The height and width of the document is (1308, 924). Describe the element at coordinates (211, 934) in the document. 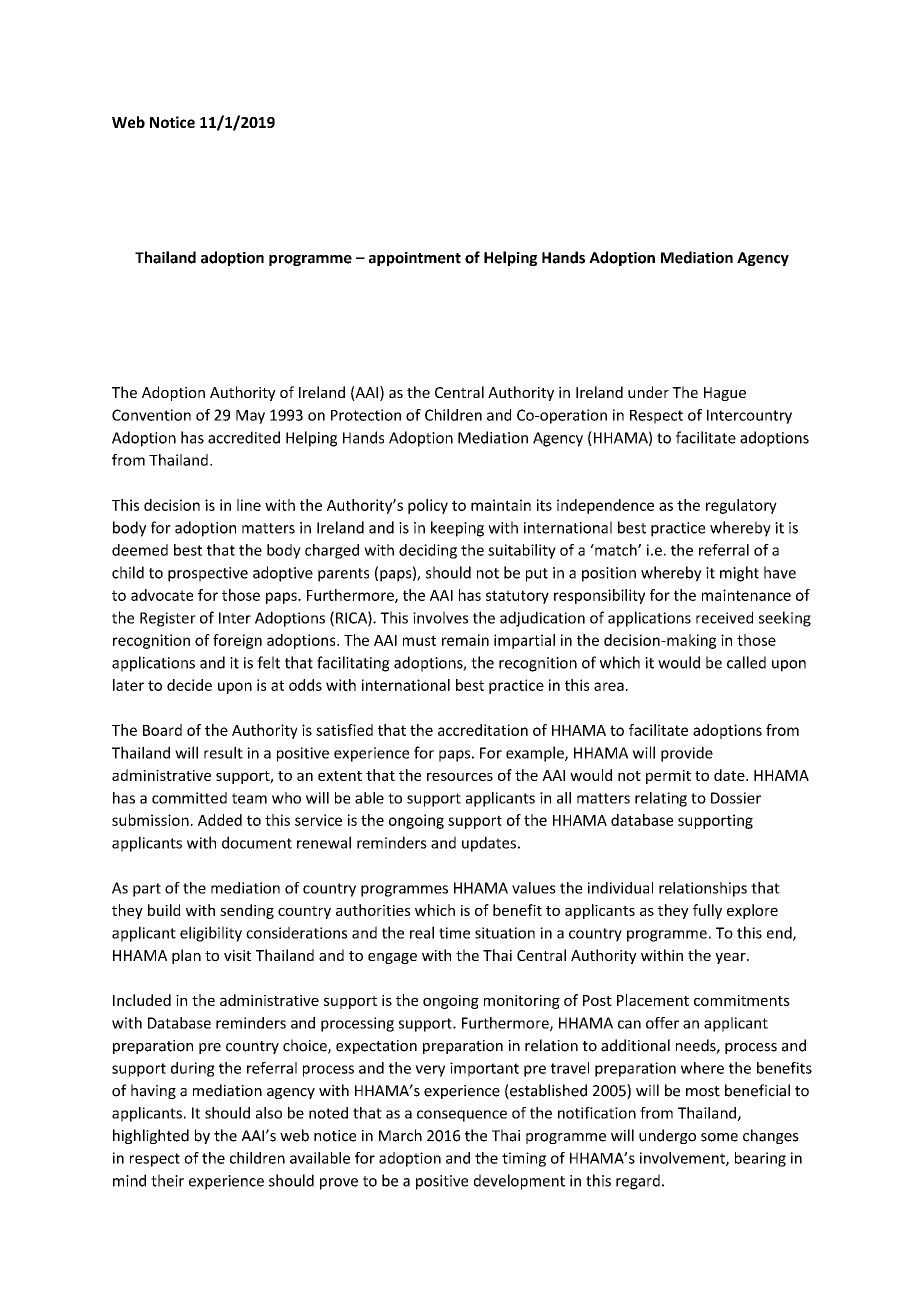

I see `eligibility` at that location.
